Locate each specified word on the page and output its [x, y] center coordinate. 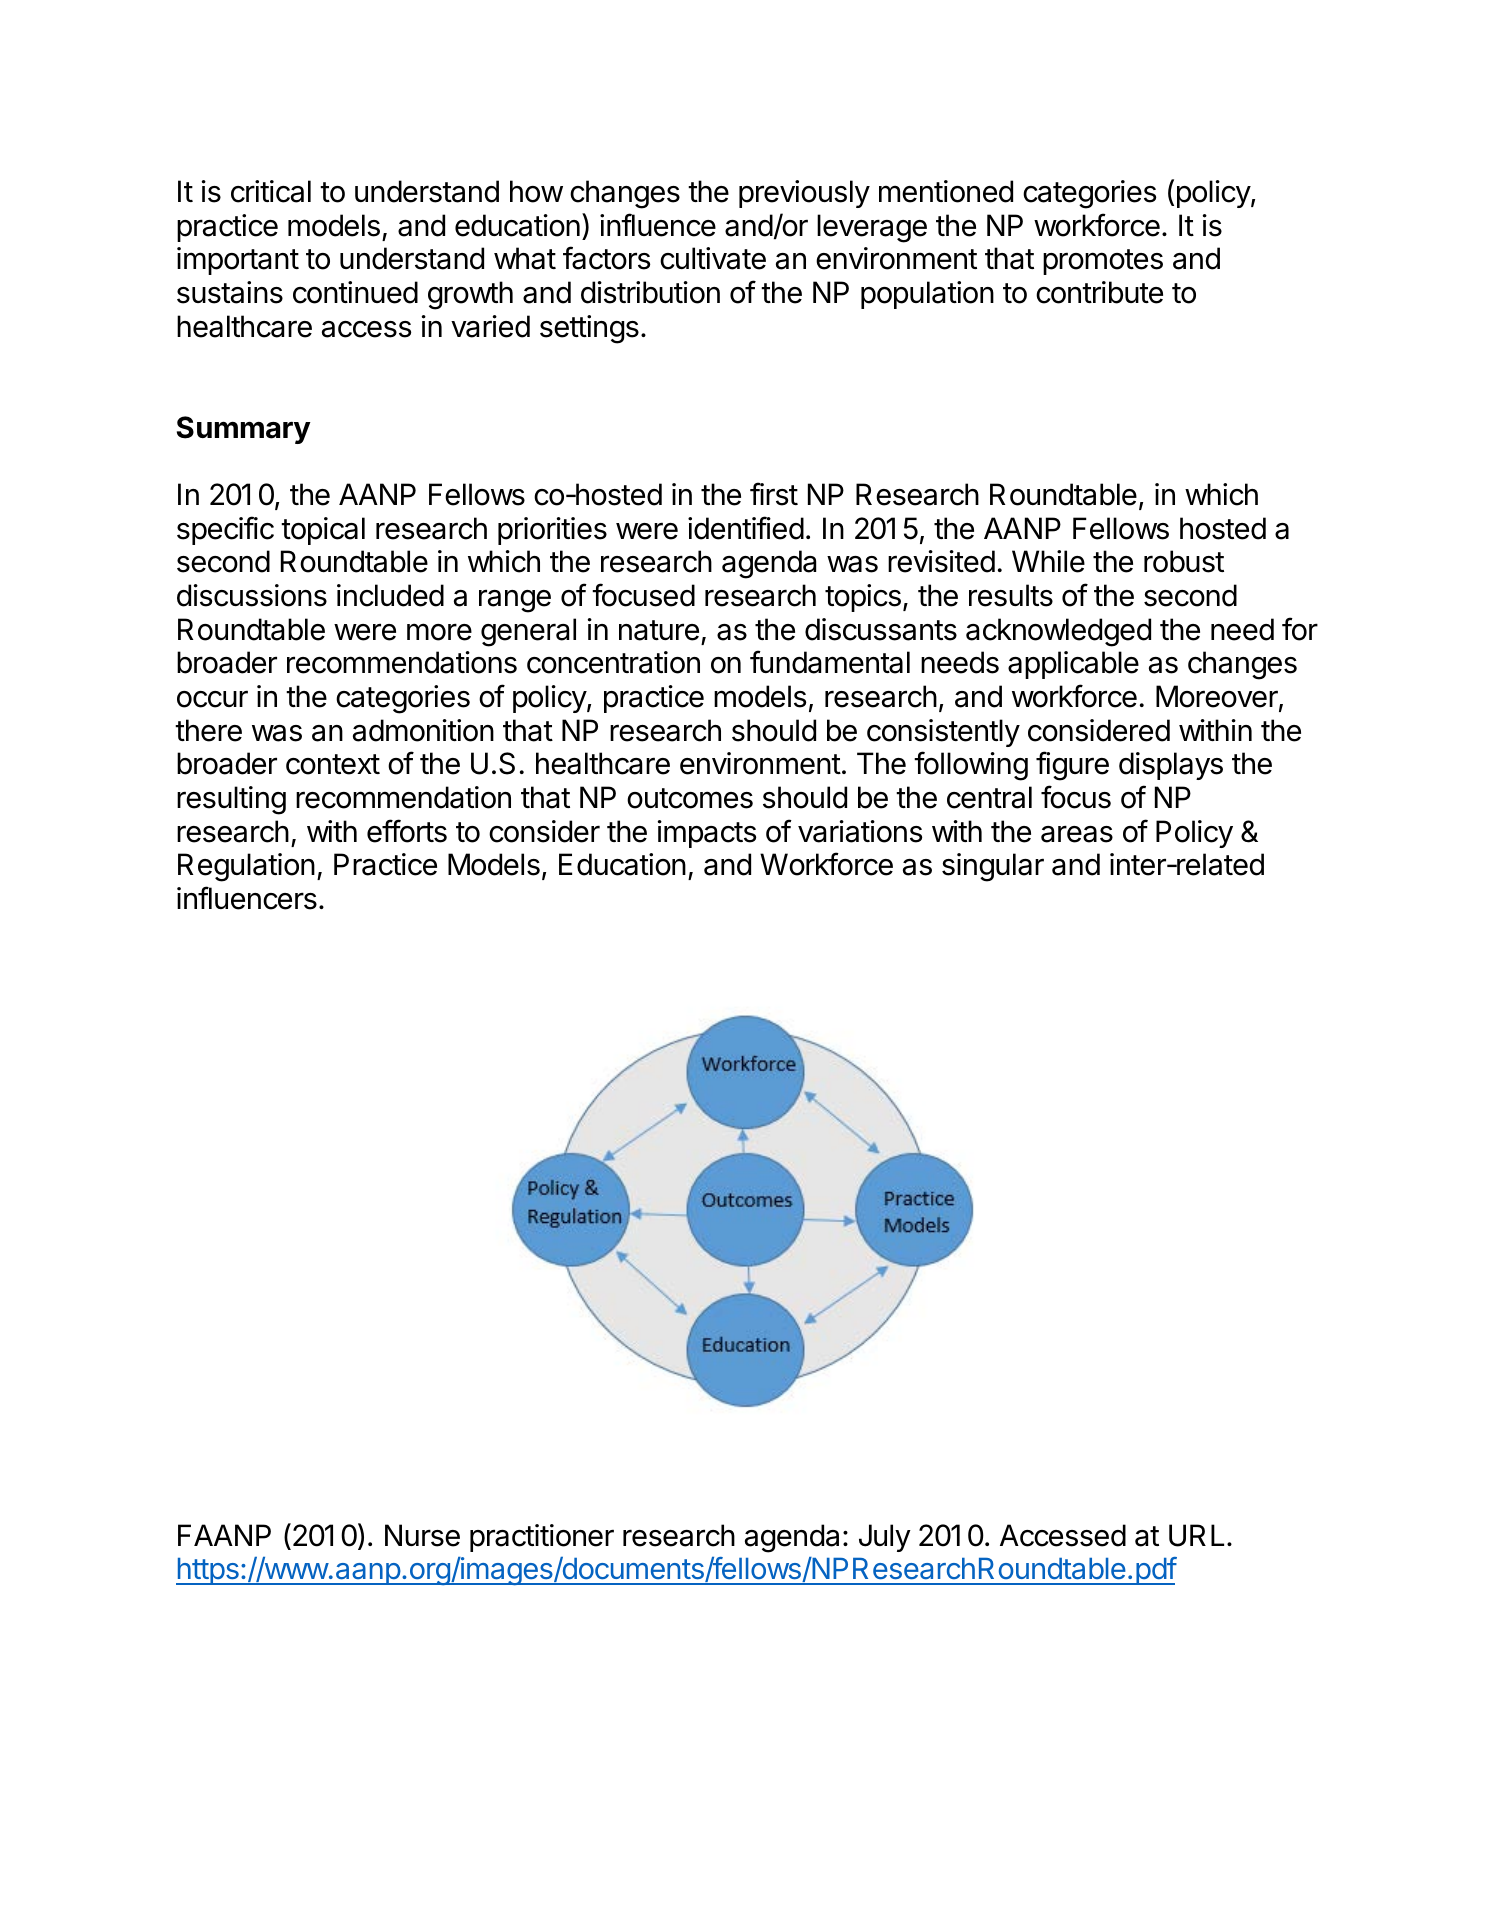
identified [746, 528]
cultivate [713, 258]
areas [1077, 834]
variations [860, 831]
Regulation [246, 867]
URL [1196, 1535]
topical [323, 531]
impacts [707, 834]
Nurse [422, 1535]
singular [993, 867]
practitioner [542, 1538]
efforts [407, 831]
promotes [1103, 262]
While [1048, 561]
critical [271, 191]
